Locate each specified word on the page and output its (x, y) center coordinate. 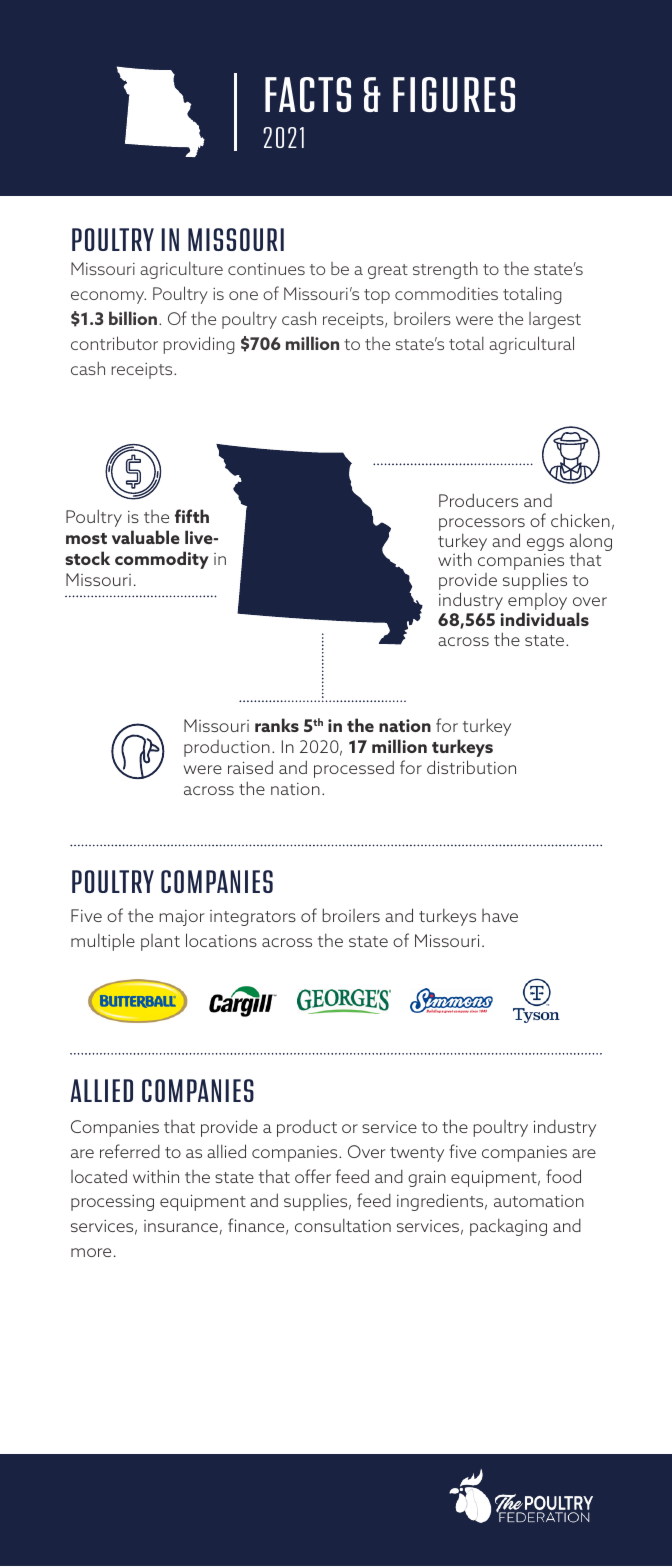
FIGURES (454, 94)
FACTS (308, 94)
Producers (478, 500)
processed (354, 769)
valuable (146, 537)
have (500, 915)
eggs (545, 544)
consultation (343, 1225)
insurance (181, 1226)
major (181, 918)
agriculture (181, 270)
